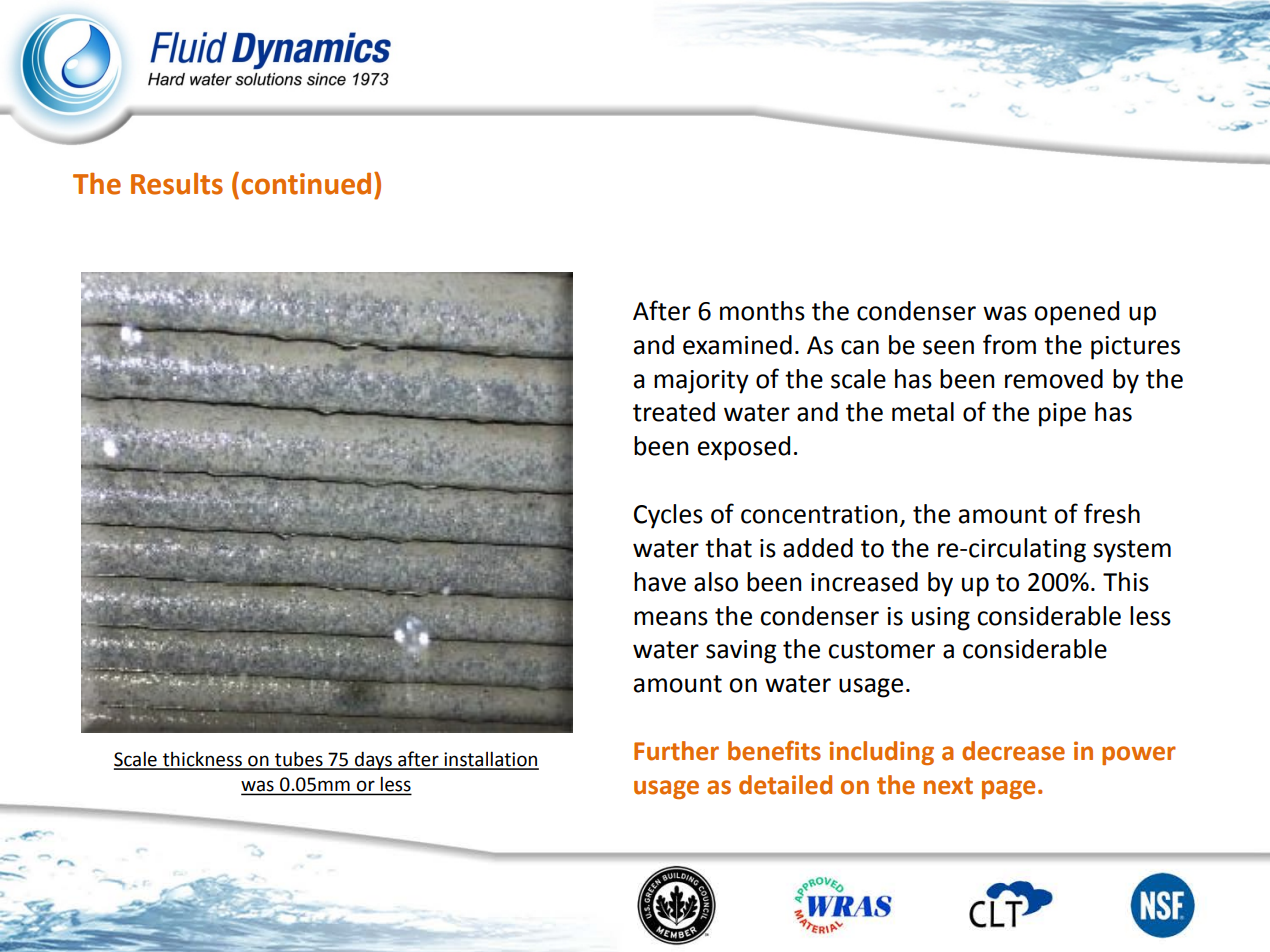  What do you see at coordinates (299, 760) in the document?
I see `tubes` at bounding box center [299, 760].
